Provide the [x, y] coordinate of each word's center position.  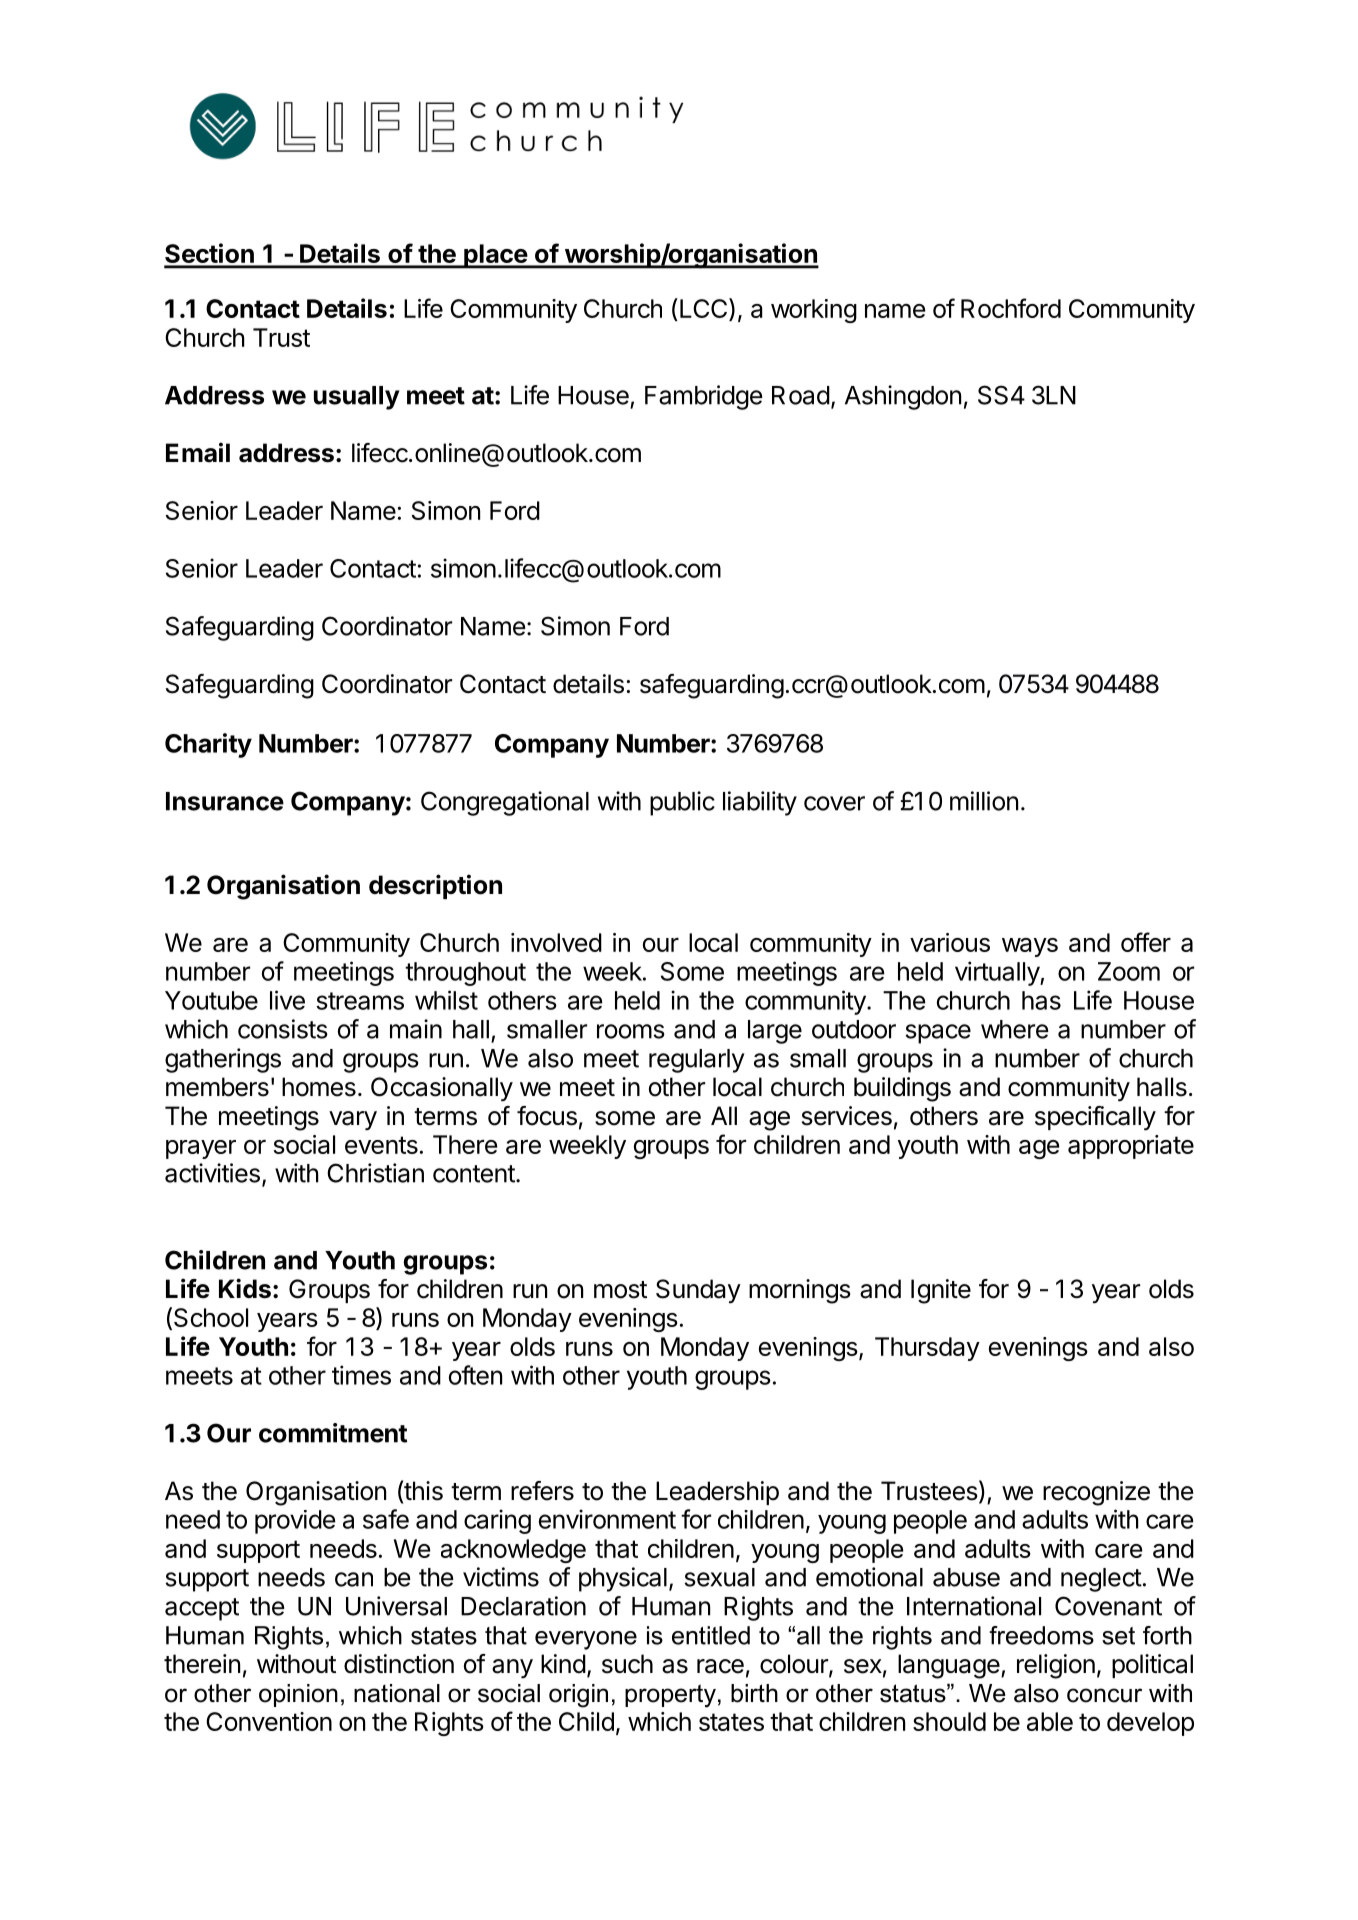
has [1041, 1000]
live [287, 1000]
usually [357, 398]
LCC [705, 309]
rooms [631, 1031]
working [814, 311]
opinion [298, 1695]
